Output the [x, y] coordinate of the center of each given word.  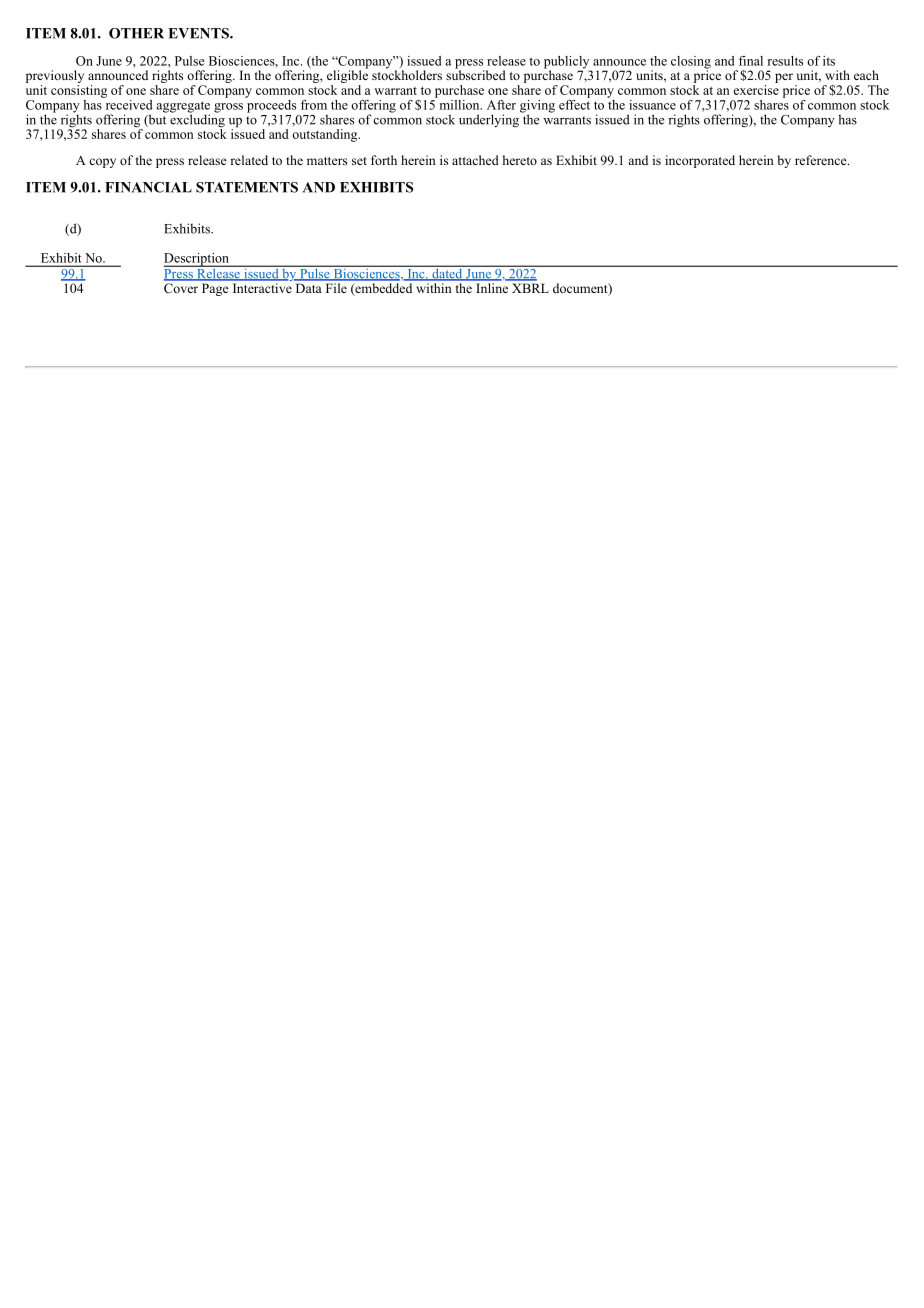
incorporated [700, 161]
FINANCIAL [148, 187]
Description [197, 260]
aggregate [183, 108]
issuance [652, 105]
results [785, 61]
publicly [567, 63]
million [459, 103]
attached [475, 160]
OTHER [136, 33]
